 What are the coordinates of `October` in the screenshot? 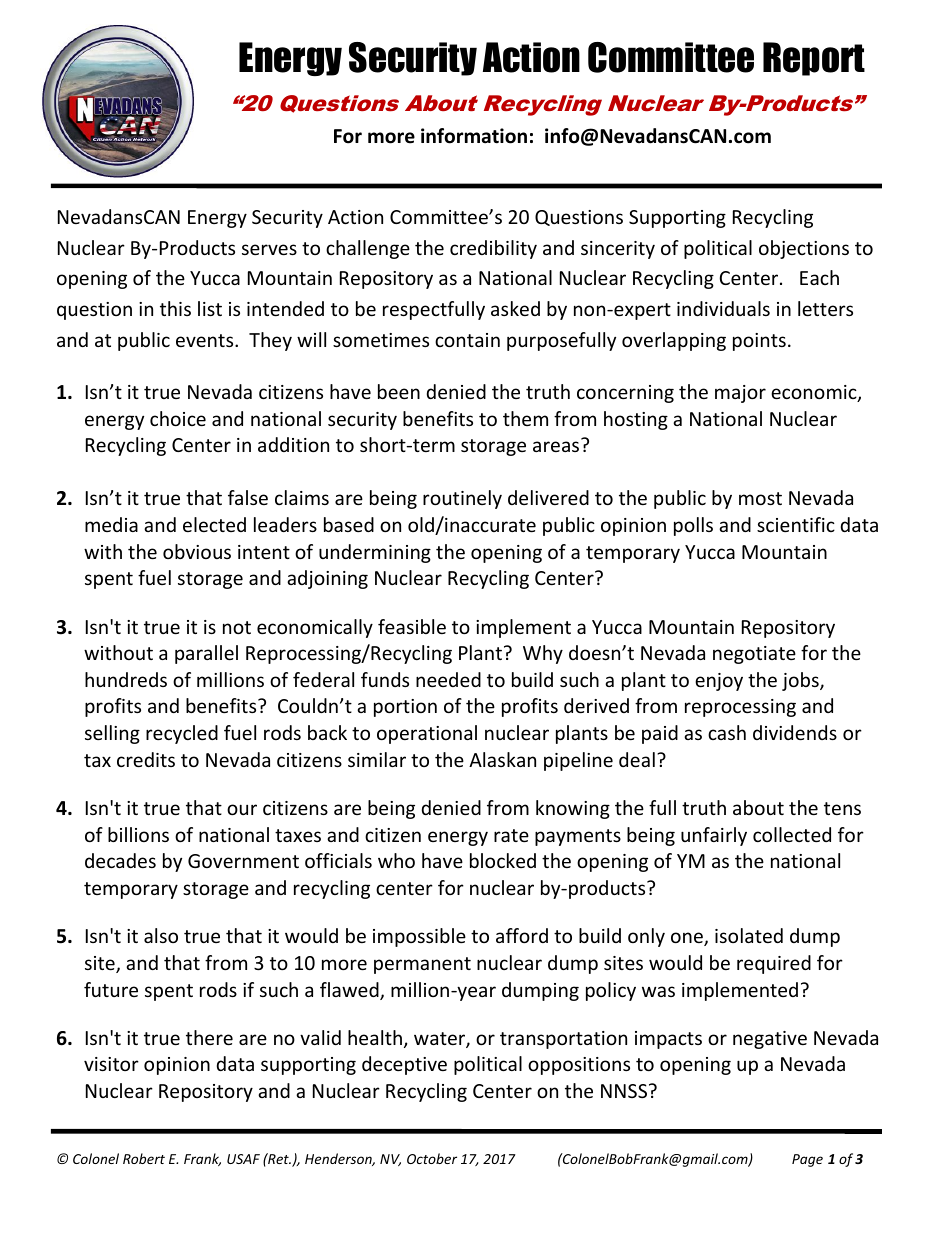 It's located at (432, 1158).
